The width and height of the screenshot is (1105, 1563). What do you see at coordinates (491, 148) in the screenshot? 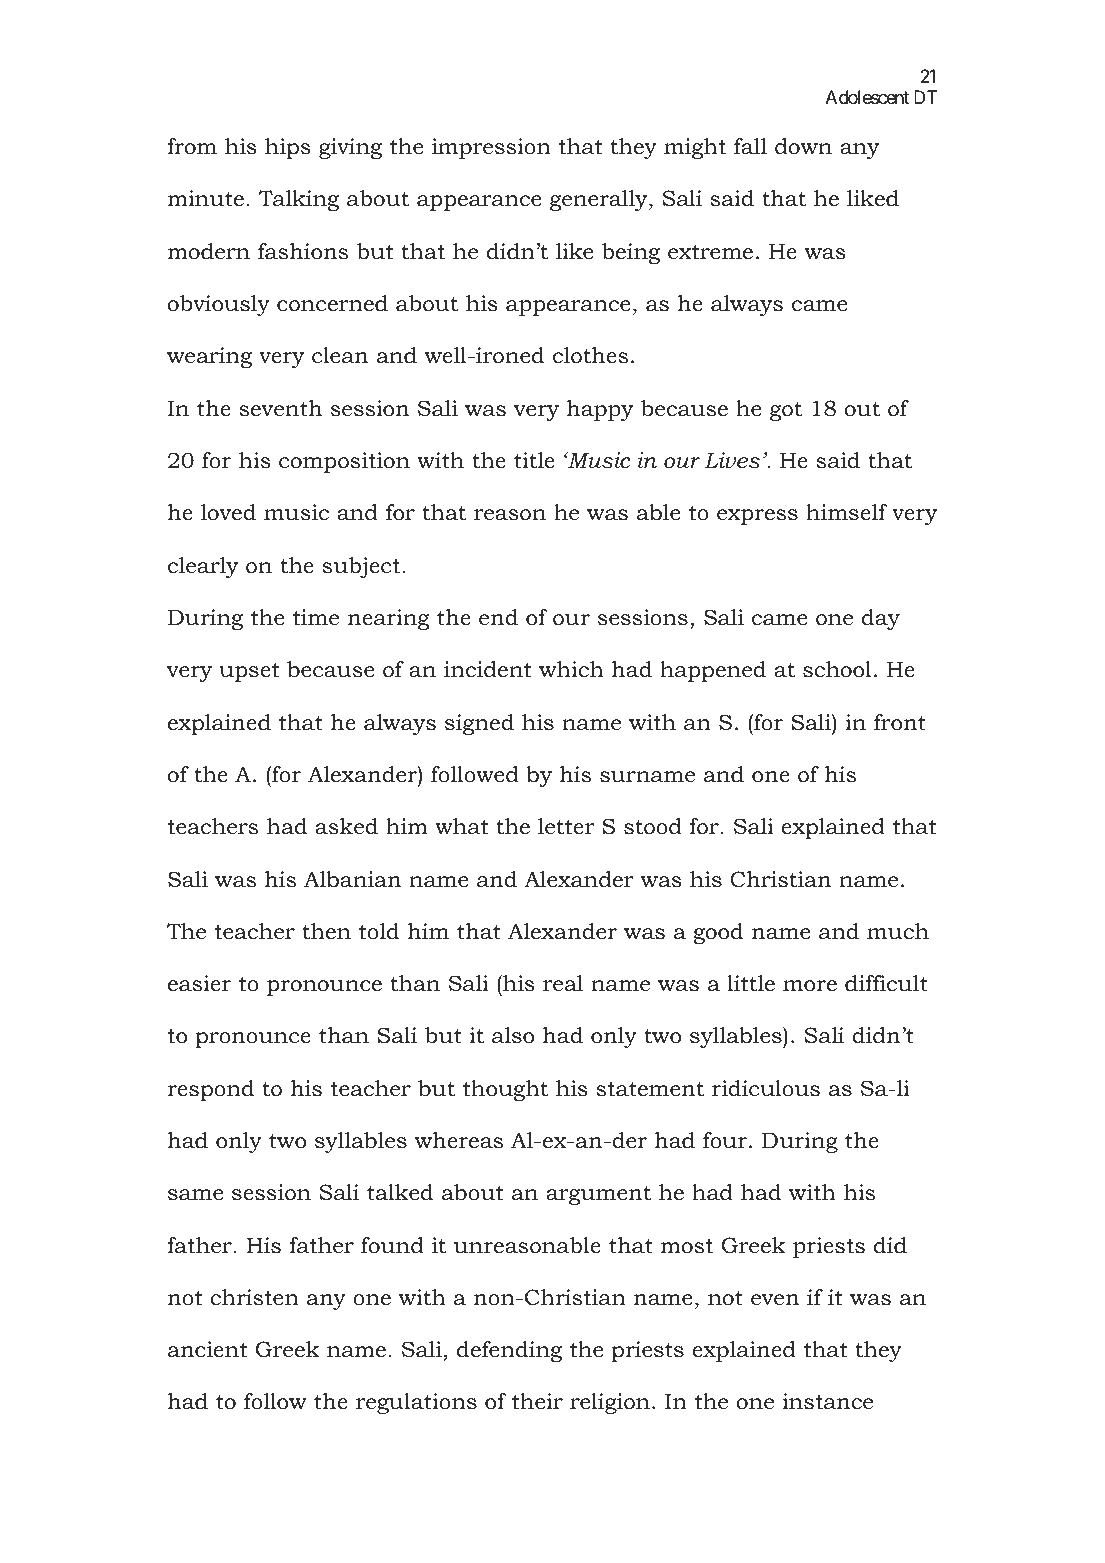
I see `impression` at bounding box center [491, 148].
